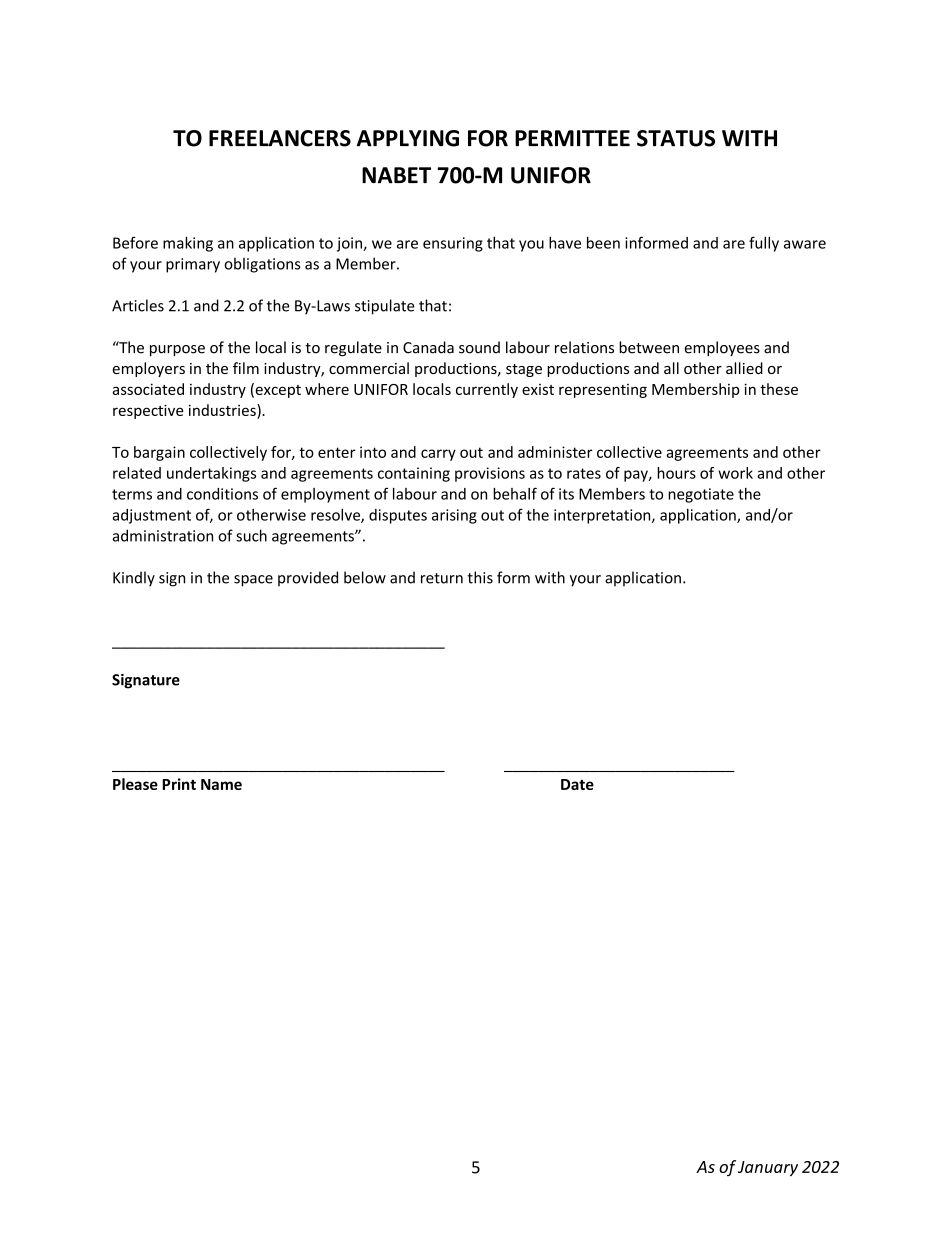 This screenshot has width=952, height=1233. I want to click on negotiate, so click(701, 495).
